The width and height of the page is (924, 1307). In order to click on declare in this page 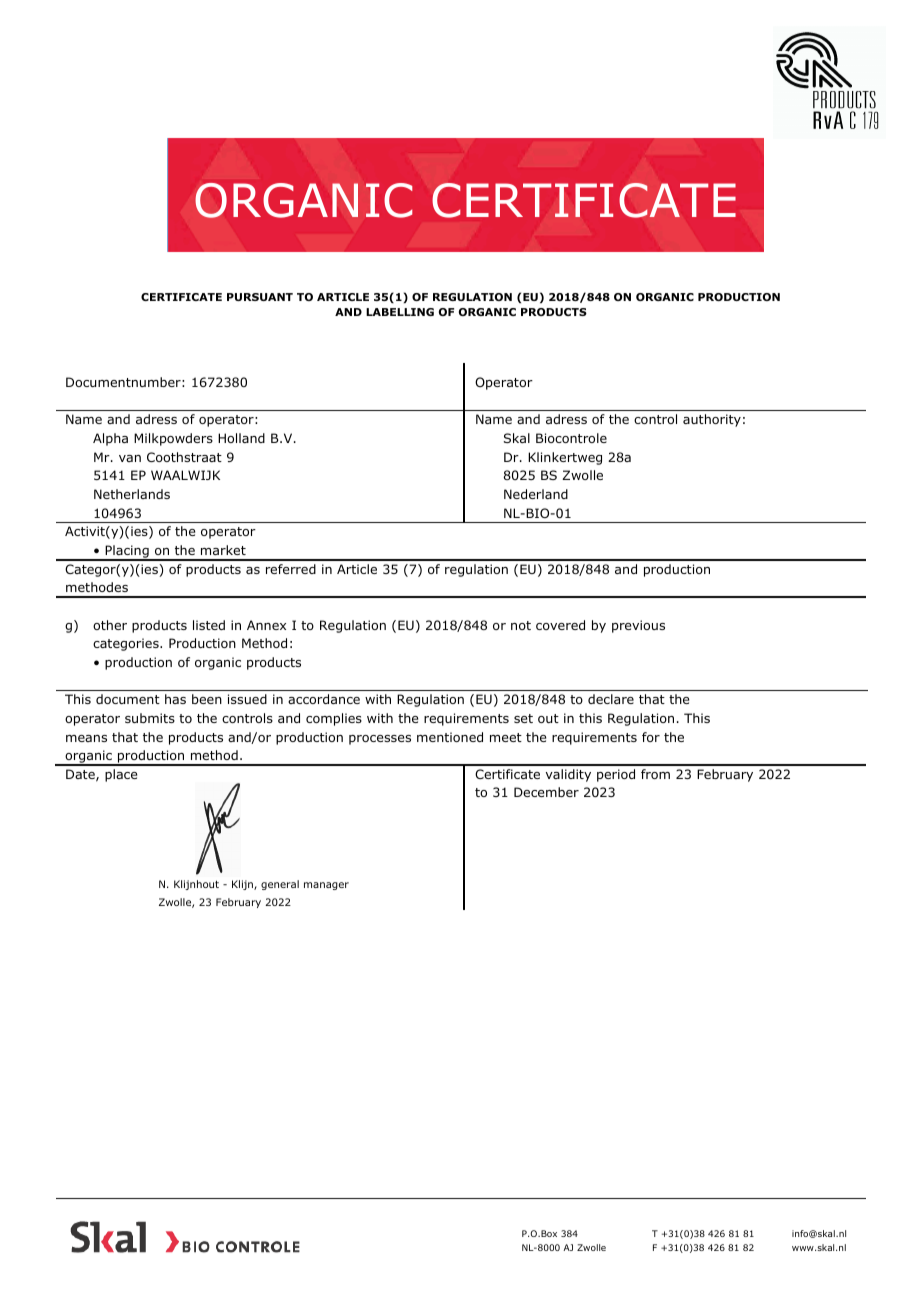, I will do `click(611, 699)`.
